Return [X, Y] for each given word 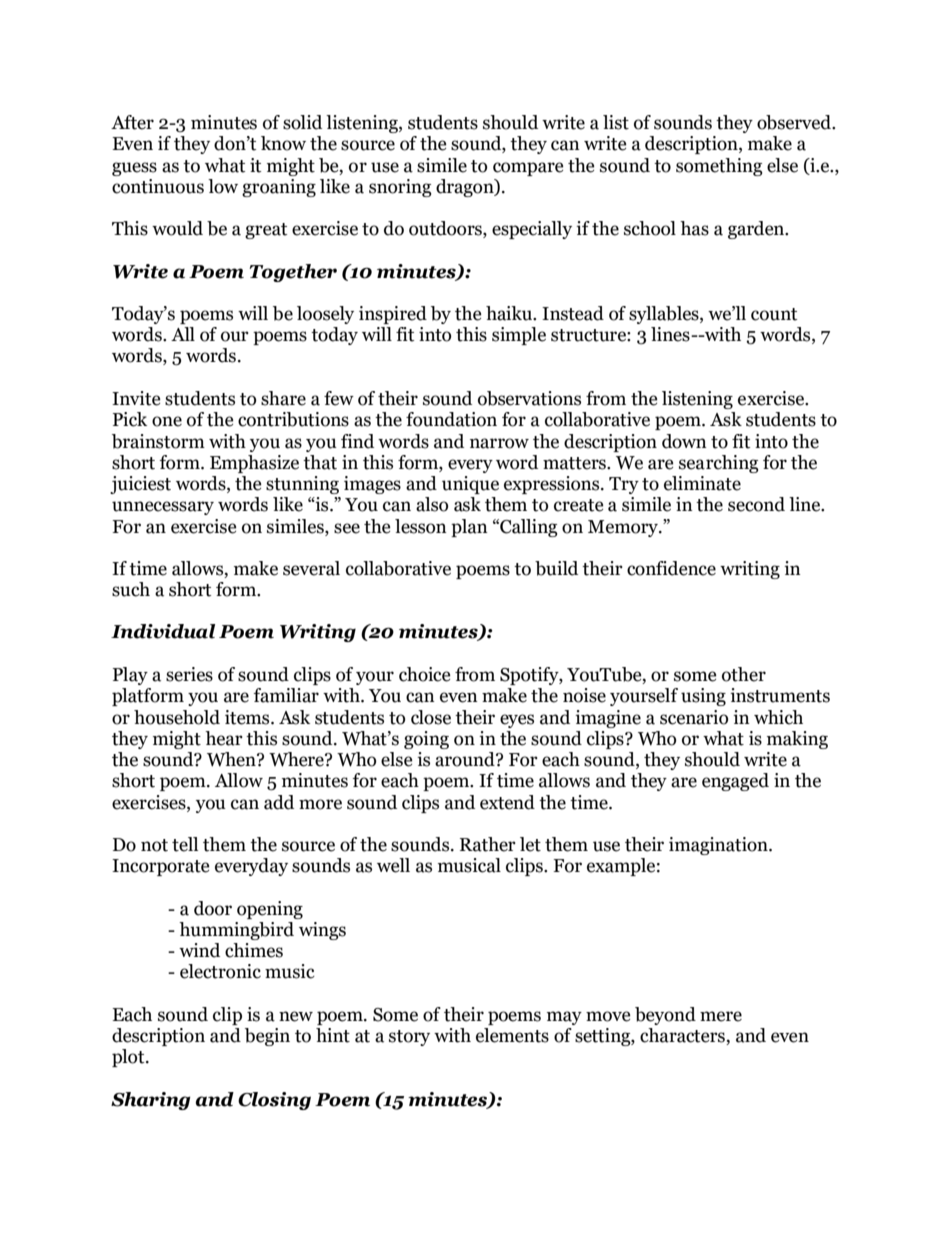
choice [425, 674]
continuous [158, 186]
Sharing [150, 1101]
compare [528, 169]
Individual [163, 631]
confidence [671, 568]
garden [757, 230]
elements [512, 1035]
